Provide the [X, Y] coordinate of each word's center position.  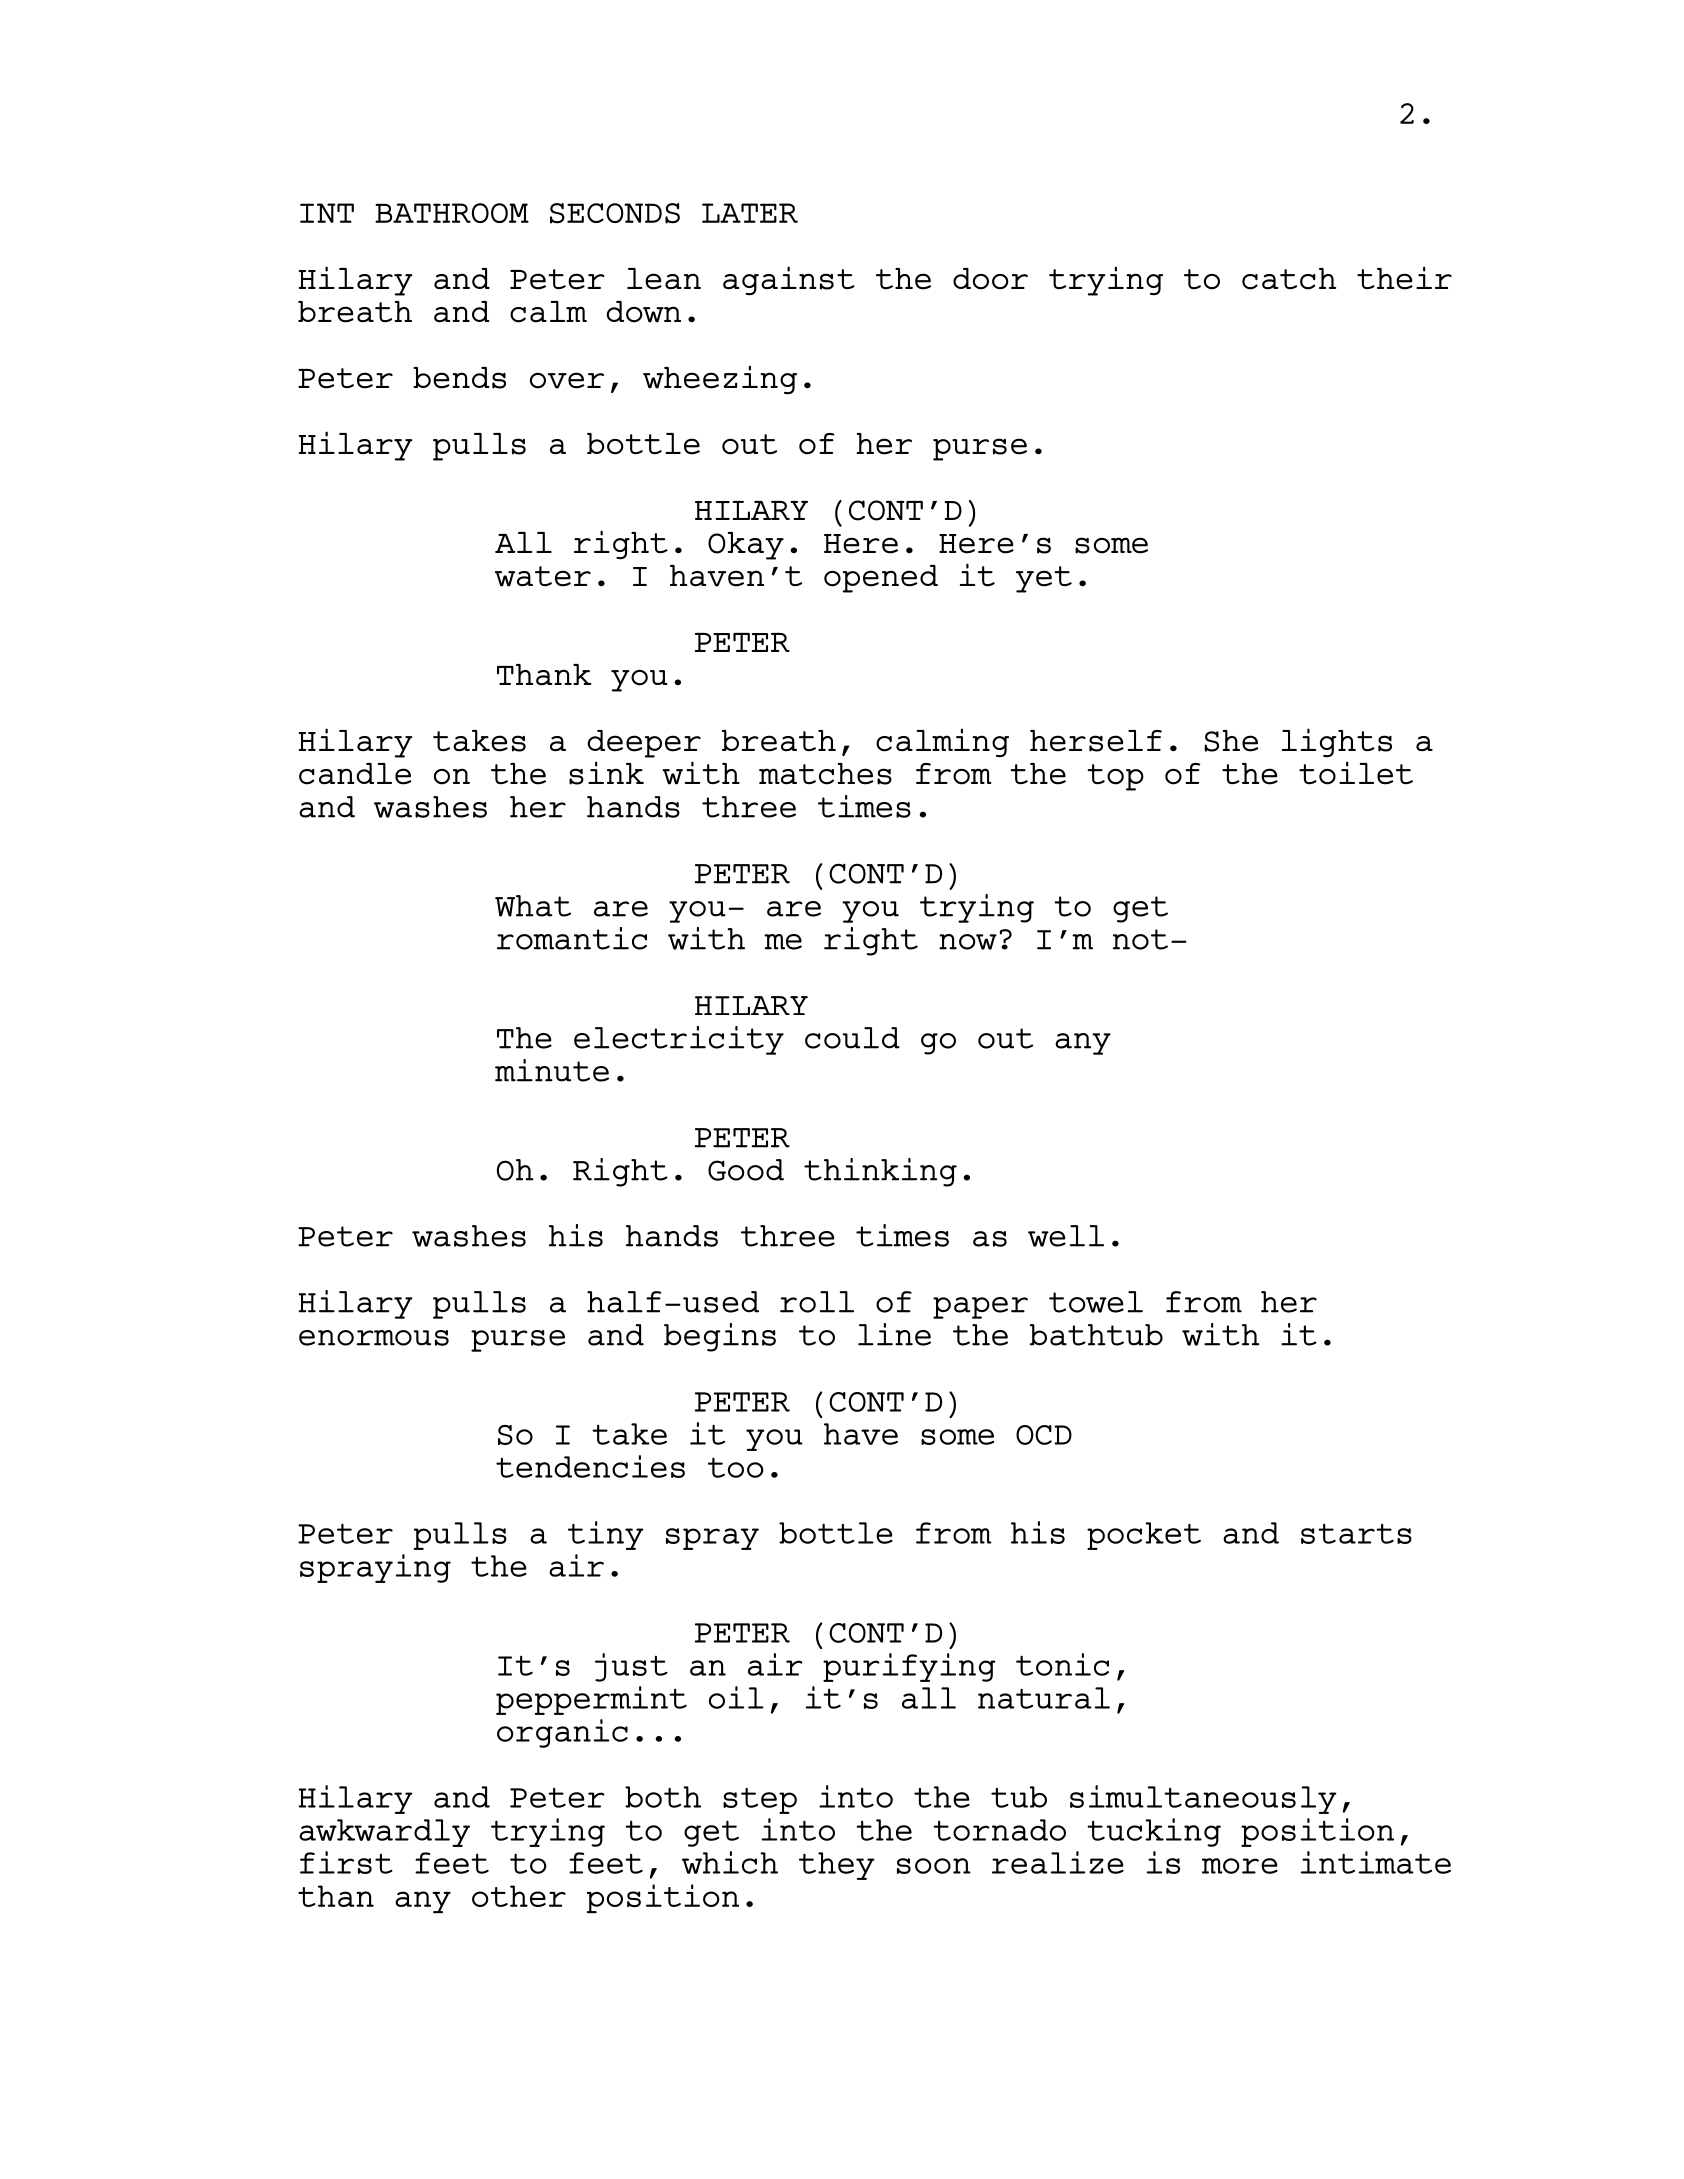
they [837, 1866]
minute [552, 1070]
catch [1289, 279]
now [968, 942]
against [789, 281]
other [519, 1896]
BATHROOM [452, 213]
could [852, 1038]
